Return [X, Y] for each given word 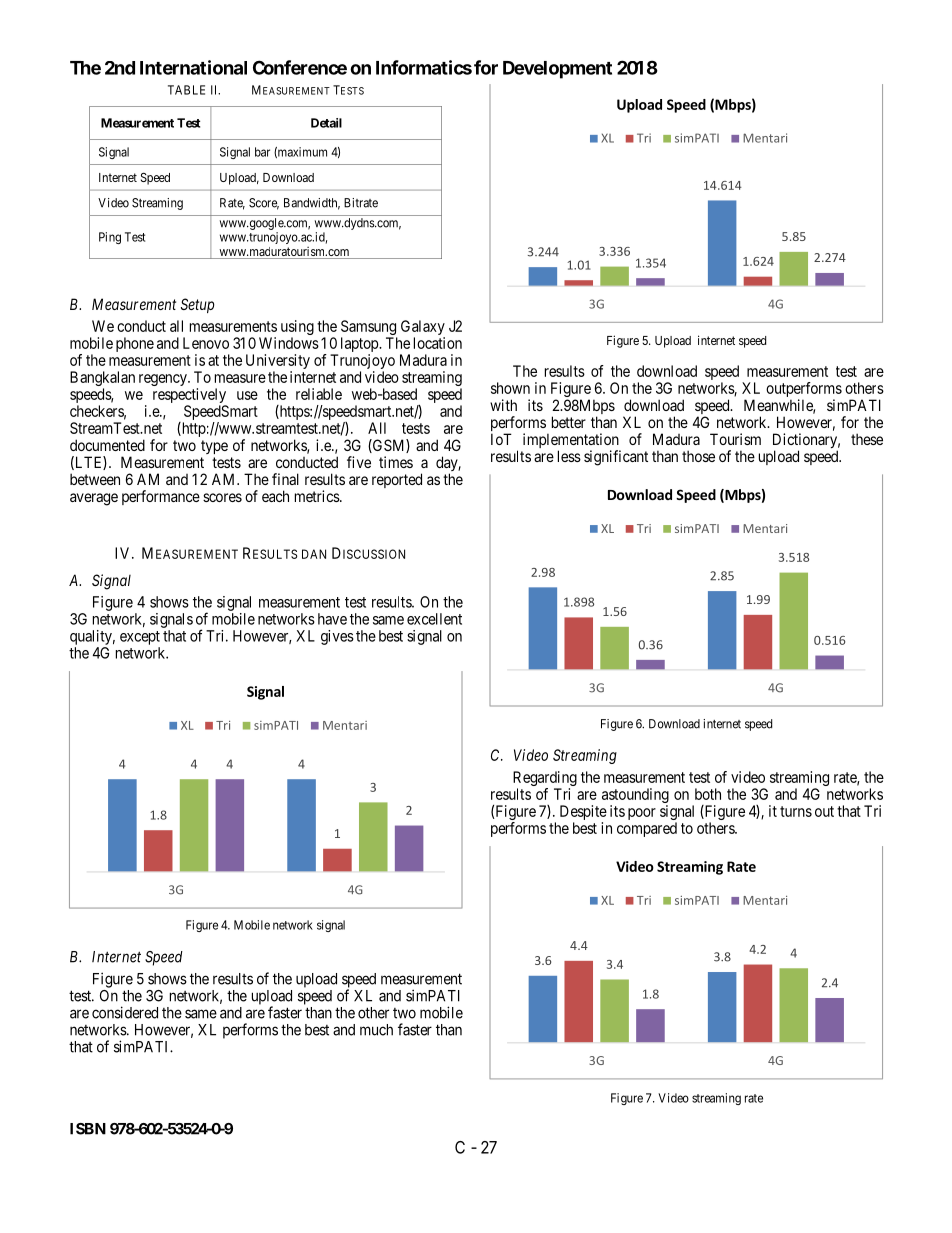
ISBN [88, 1129]
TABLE [186, 90]
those [698, 456]
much [376, 1030]
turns [796, 811]
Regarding [545, 780]
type [214, 447]
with [503, 405]
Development [557, 70]
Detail [326, 123]
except [140, 638]
